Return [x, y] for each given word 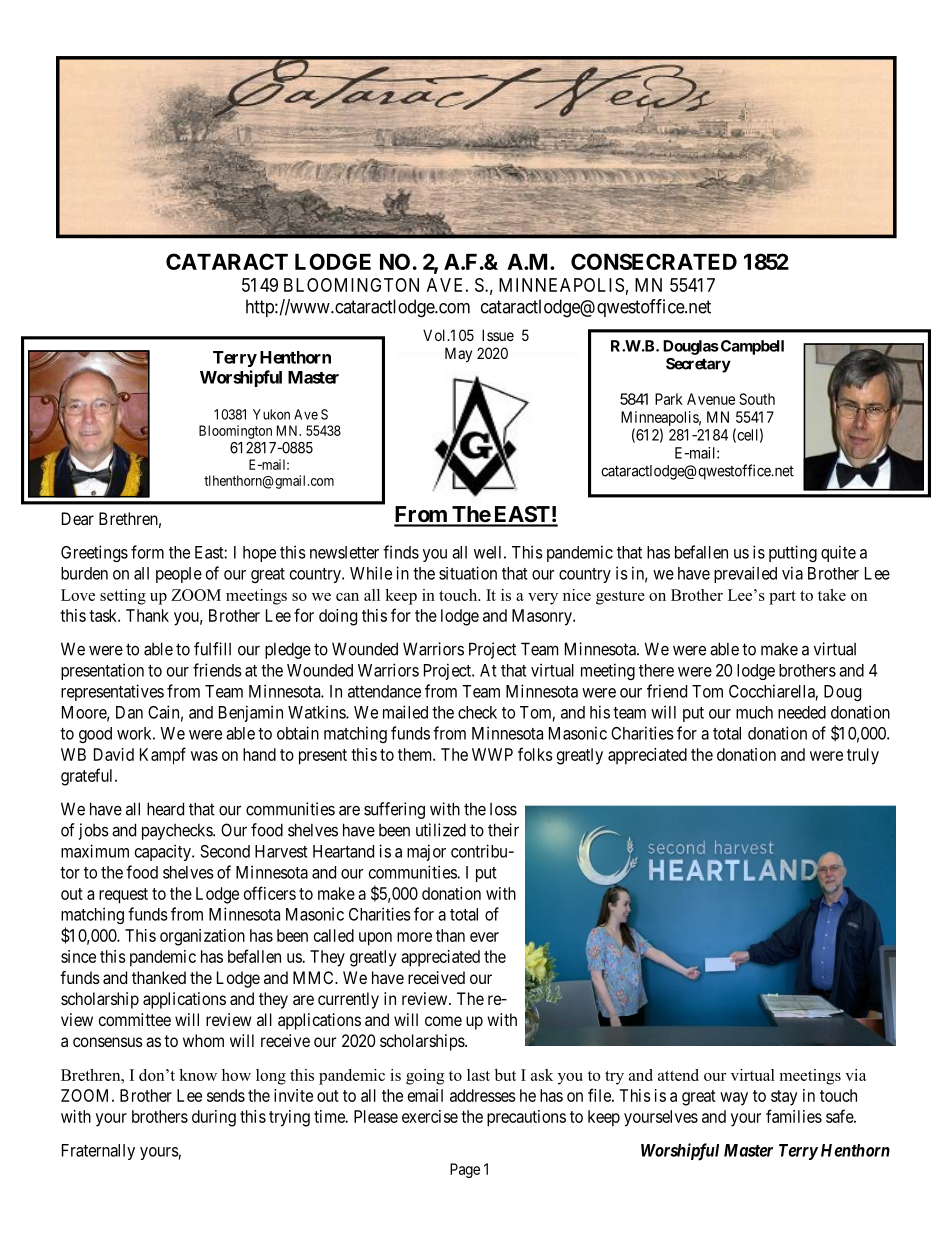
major [426, 852]
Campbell [751, 347]
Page [465, 1170]
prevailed [745, 574]
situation [468, 573]
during [214, 1118]
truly [863, 756]
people [179, 575]
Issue [498, 335]
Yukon [271, 414]
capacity [164, 852]
